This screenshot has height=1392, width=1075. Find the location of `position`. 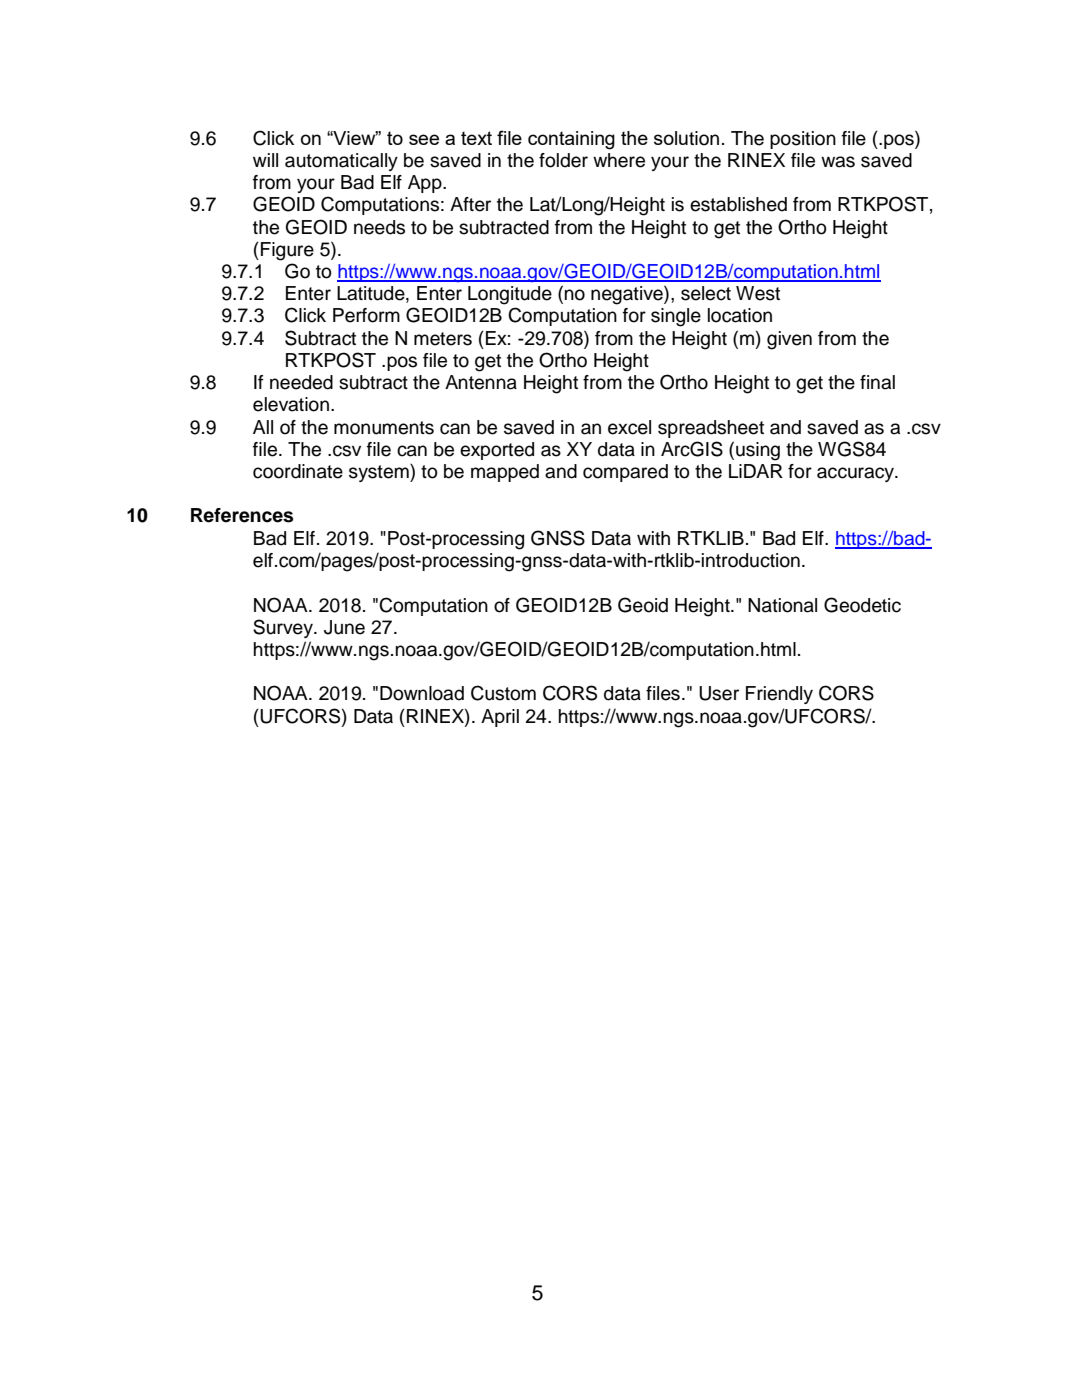

position is located at coordinates (803, 140).
